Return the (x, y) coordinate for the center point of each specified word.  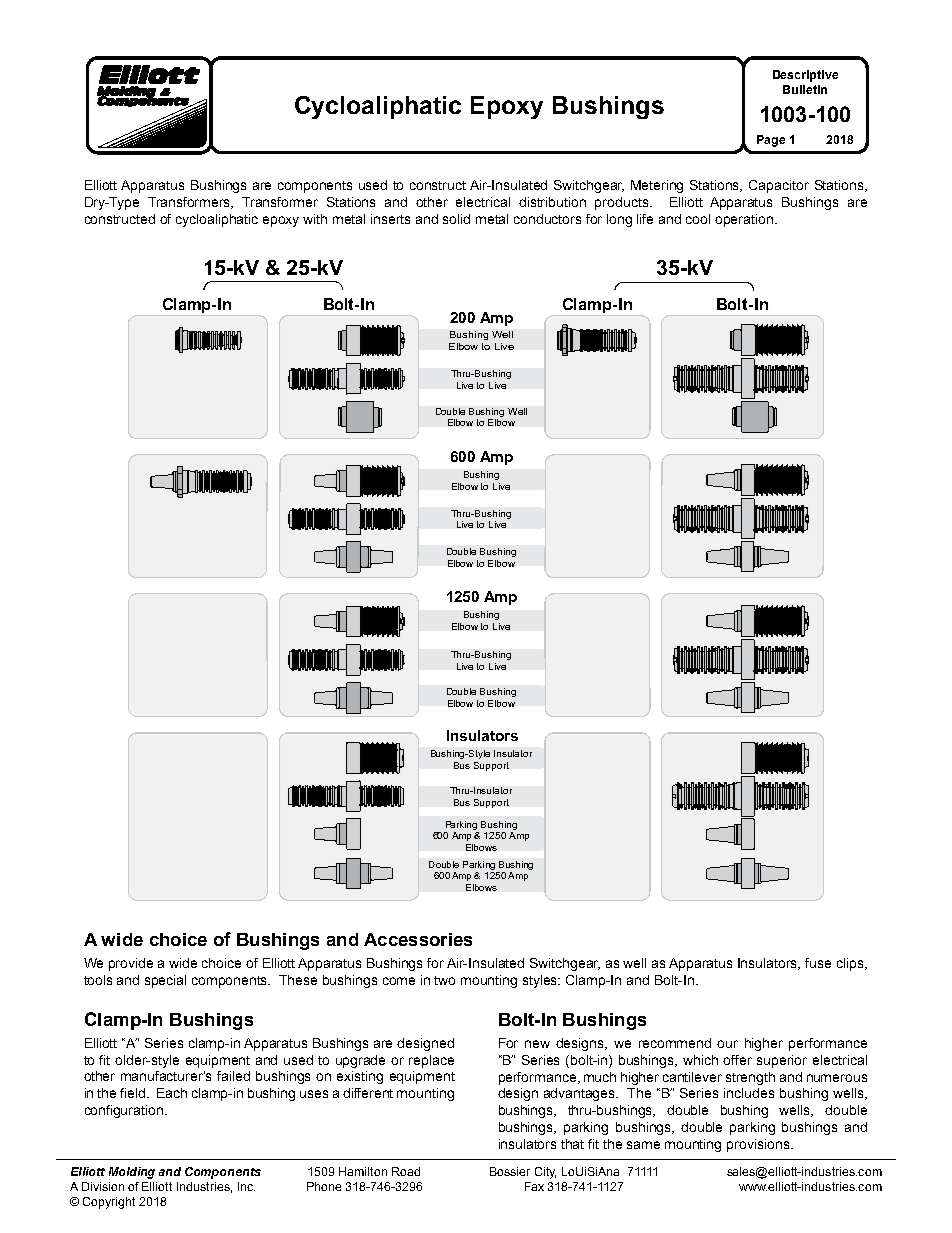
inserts (390, 219)
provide (131, 964)
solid (456, 219)
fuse (818, 963)
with (315, 219)
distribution (552, 202)
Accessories (418, 939)
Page (771, 141)
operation (745, 220)
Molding (132, 1173)
